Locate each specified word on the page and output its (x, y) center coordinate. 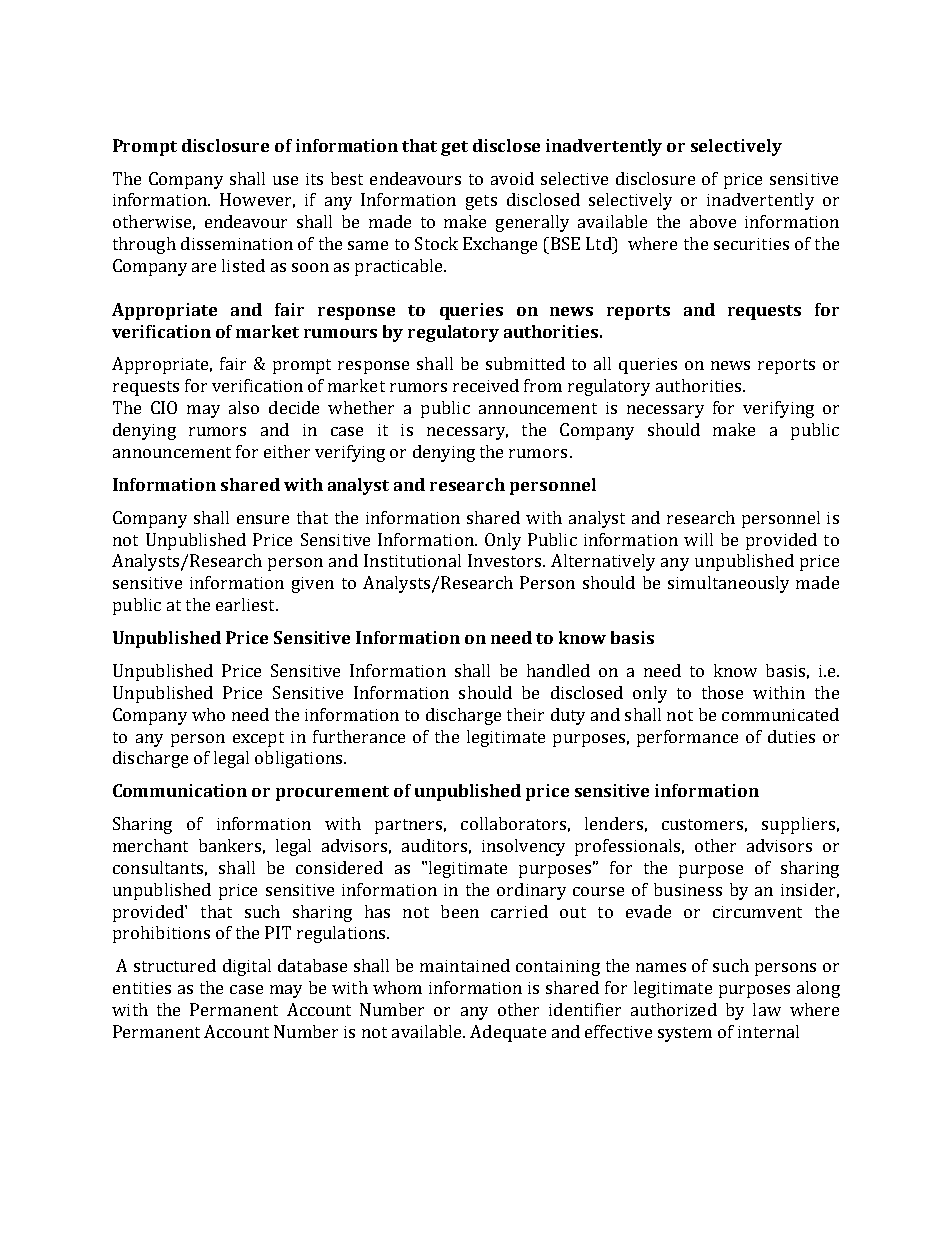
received (486, 385)
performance (687, 738)
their (525, 714)
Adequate (508, 1033)
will (698, 539)
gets (481, 202)
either (287, 451)
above (713, 221)
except (258, 739)
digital (247, 967)
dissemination (237, 243)
